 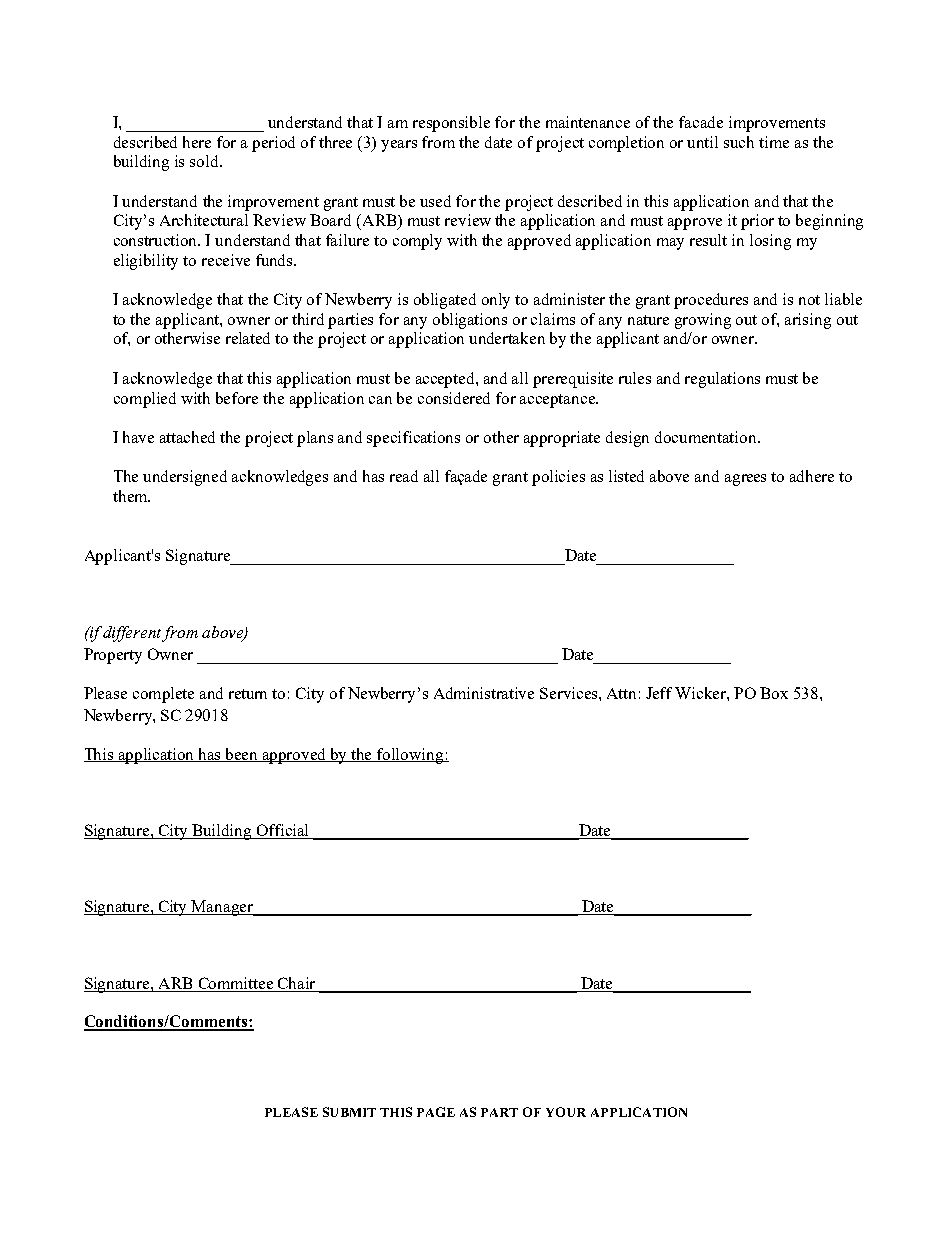 What do you see at coordinates (451, 124) in the image?
I see `responsible` at bounding box center [451, 124].
